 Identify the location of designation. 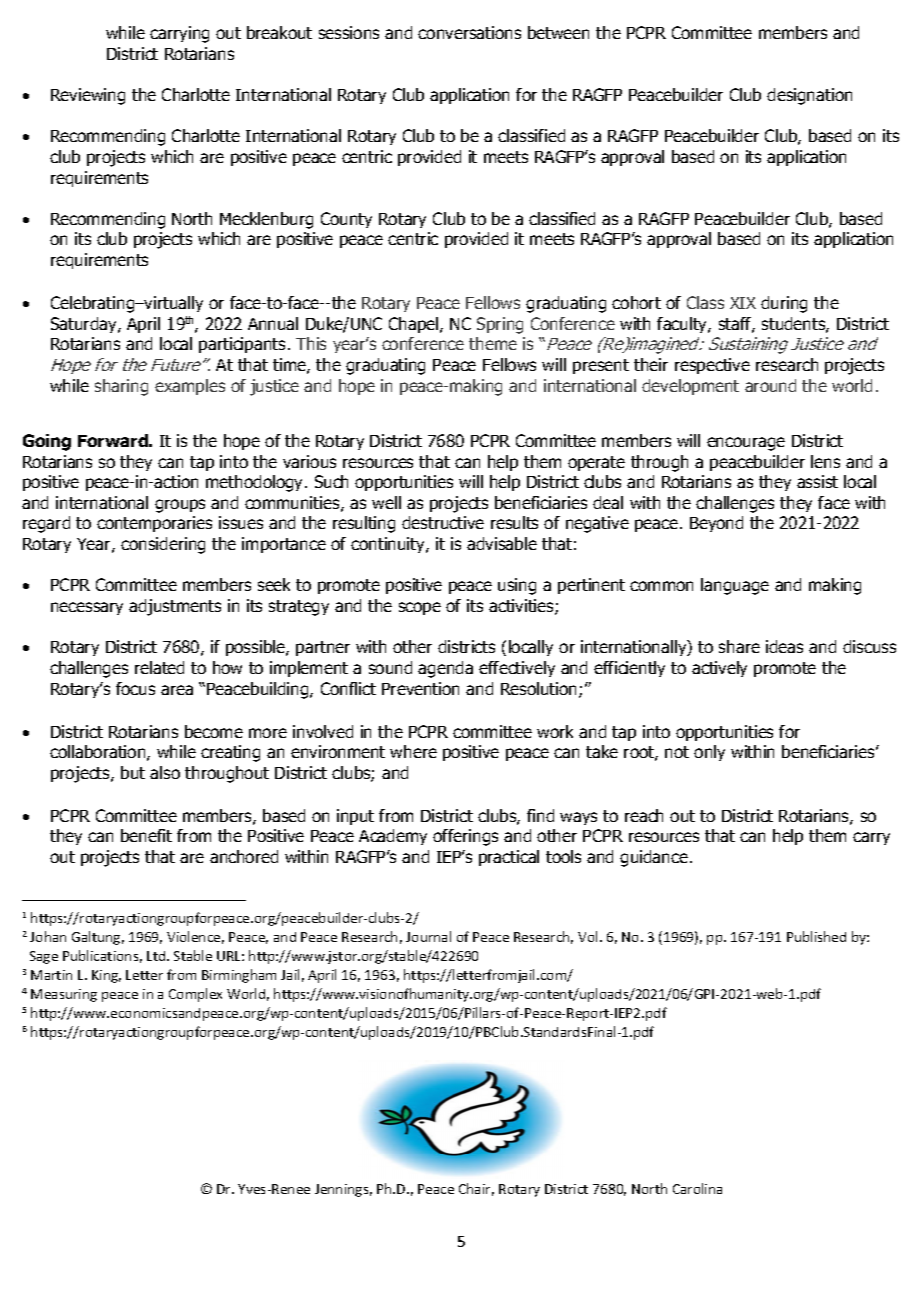
(809, 96).
